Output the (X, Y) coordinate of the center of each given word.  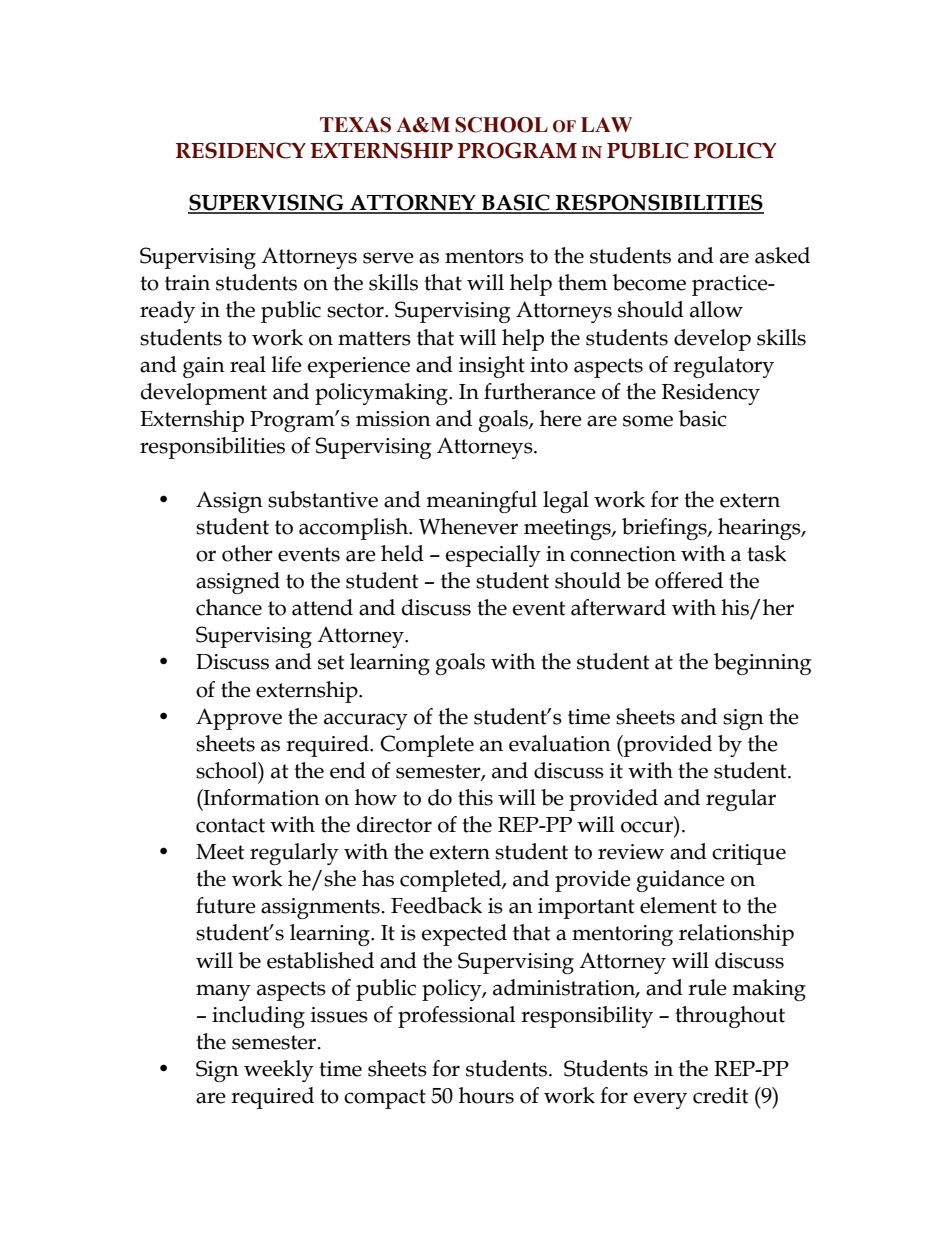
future (226, 905)
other (247, 553)
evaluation (560, 743)
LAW (606, 124)
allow (716, 309)
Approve (239, 719)
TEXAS (355, 125)
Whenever (468, 526)
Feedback (436, 905)
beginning (763, 664)
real (248, 364)
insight (492, 367)
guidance (681, 881)
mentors (484, 256)
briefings (665, 529)
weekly (279, 1071)
